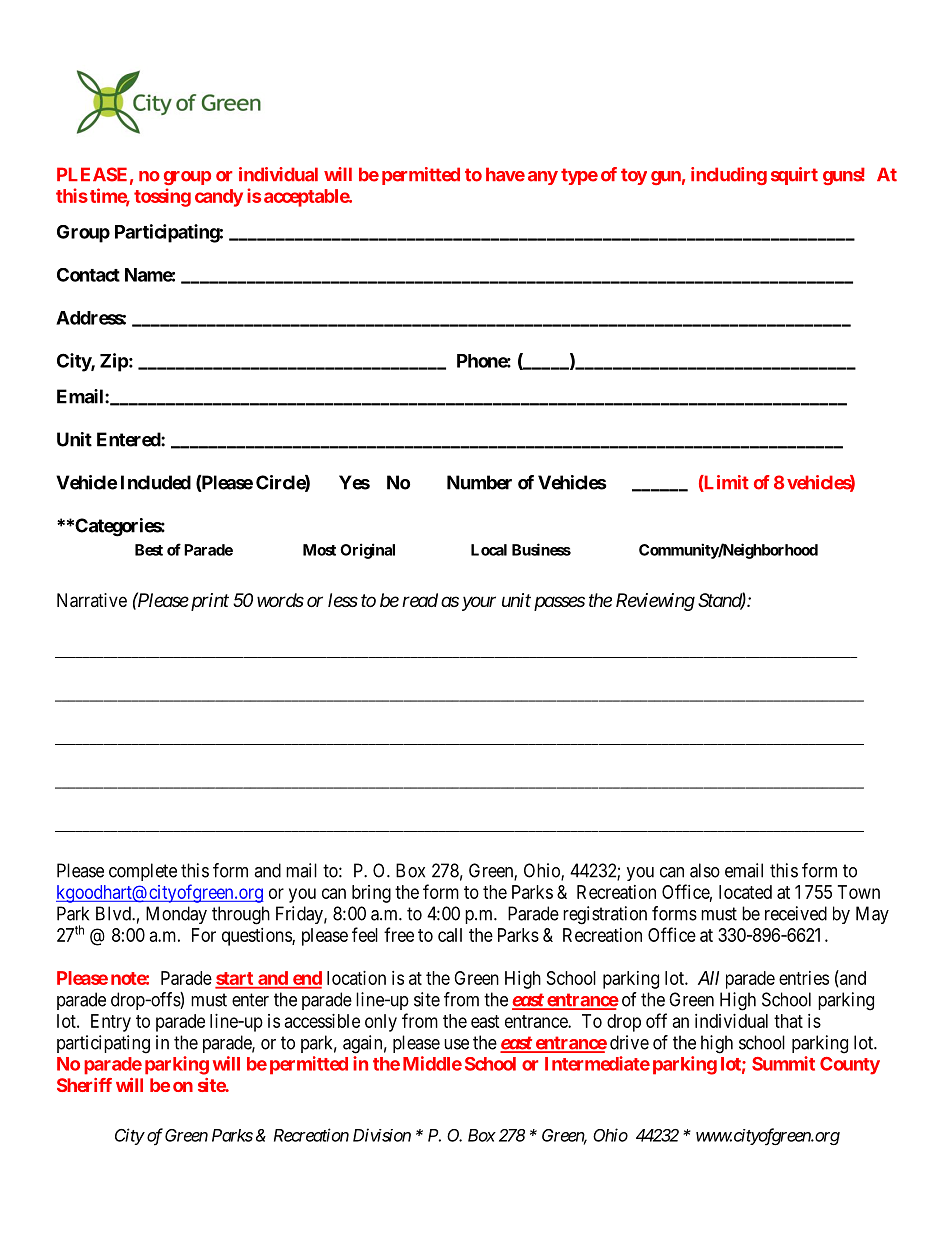 This screenshot has width=952, height=1233. I want to click on tossing, so click(162, 197).
